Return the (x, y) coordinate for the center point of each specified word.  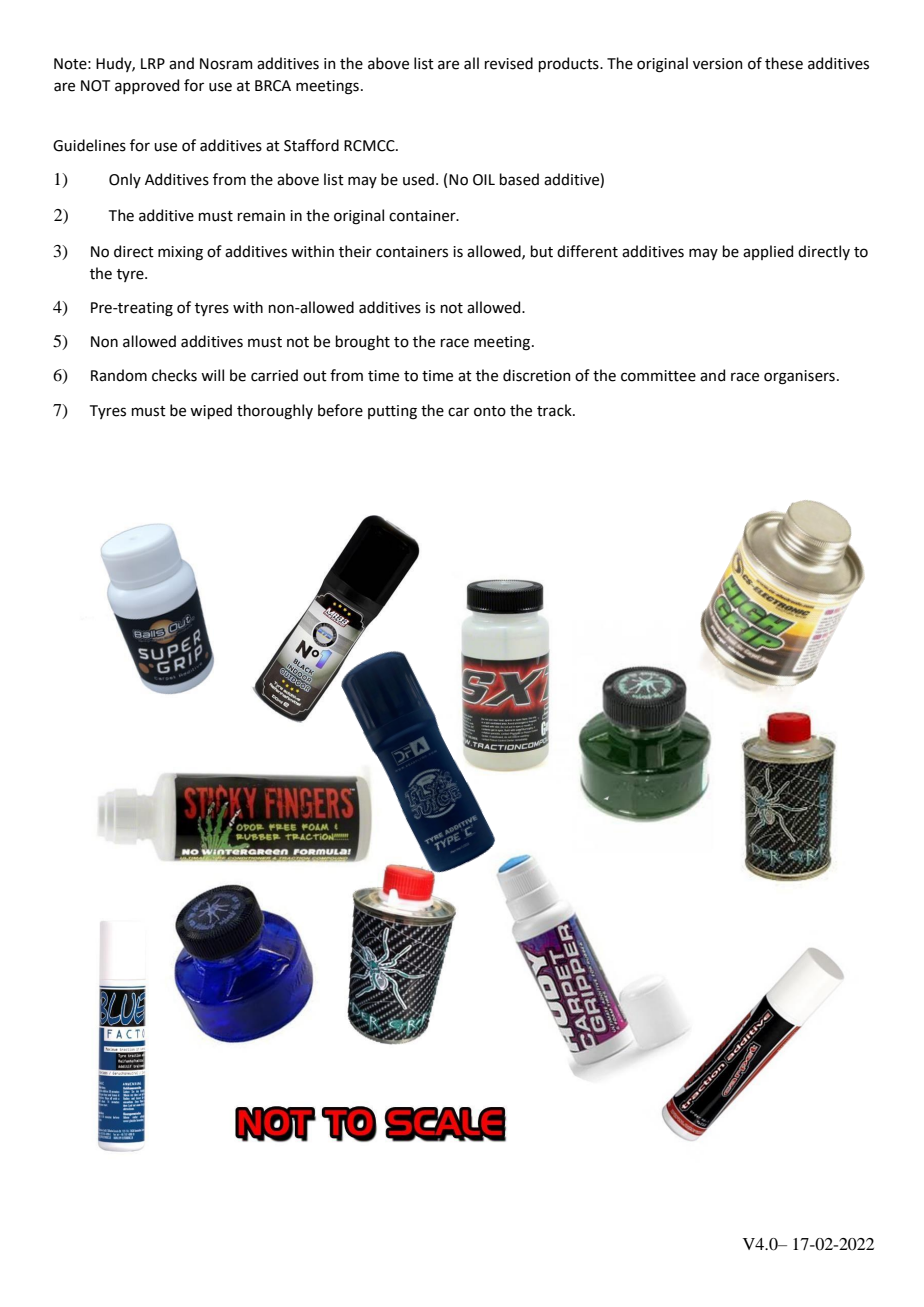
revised (509, 63)
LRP (153, 63)
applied (768, 252)
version (718, 64)
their (355, 251)
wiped (211, 411)
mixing (180, 253)
